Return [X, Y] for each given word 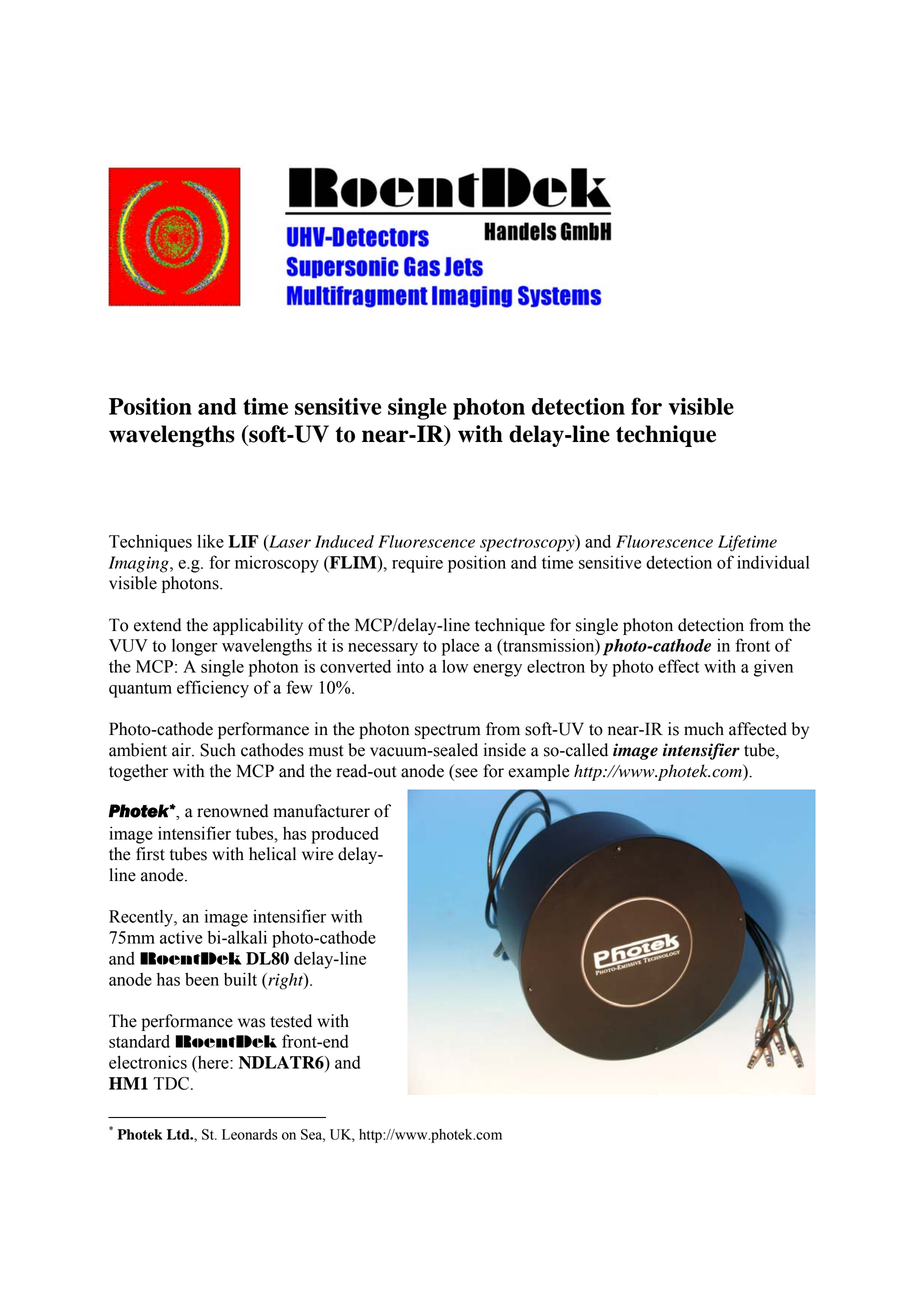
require [417, 564]
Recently [142, 918]
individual [773, 562]
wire [318, 854]
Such [218, 750]
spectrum [448, 731]
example [539, 772]
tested [291, 1021]
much [704, 729]
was [251, 1023]
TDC [173, 1083]
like [210, 541]
